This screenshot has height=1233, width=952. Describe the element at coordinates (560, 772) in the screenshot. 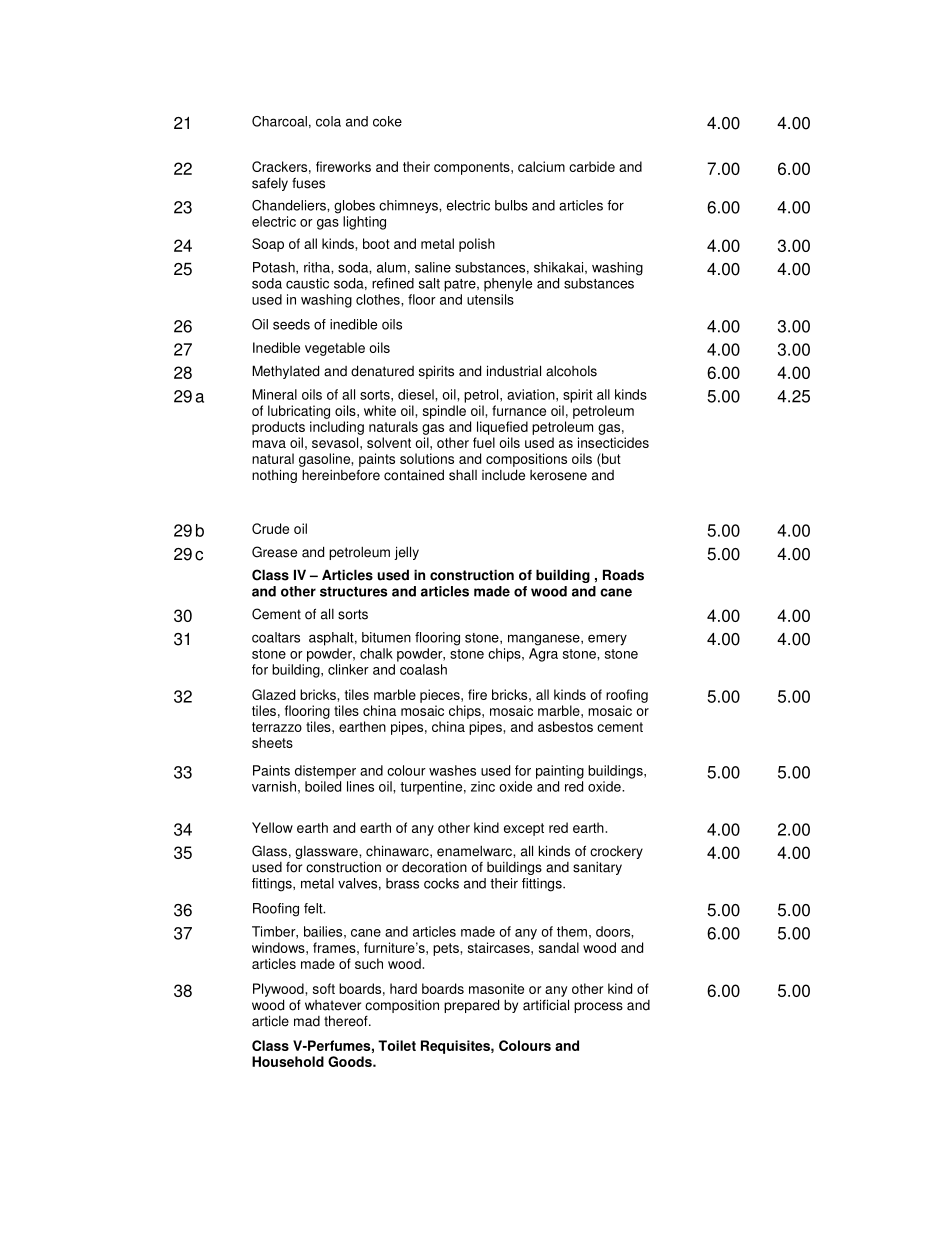

I see `painting` at that location.
